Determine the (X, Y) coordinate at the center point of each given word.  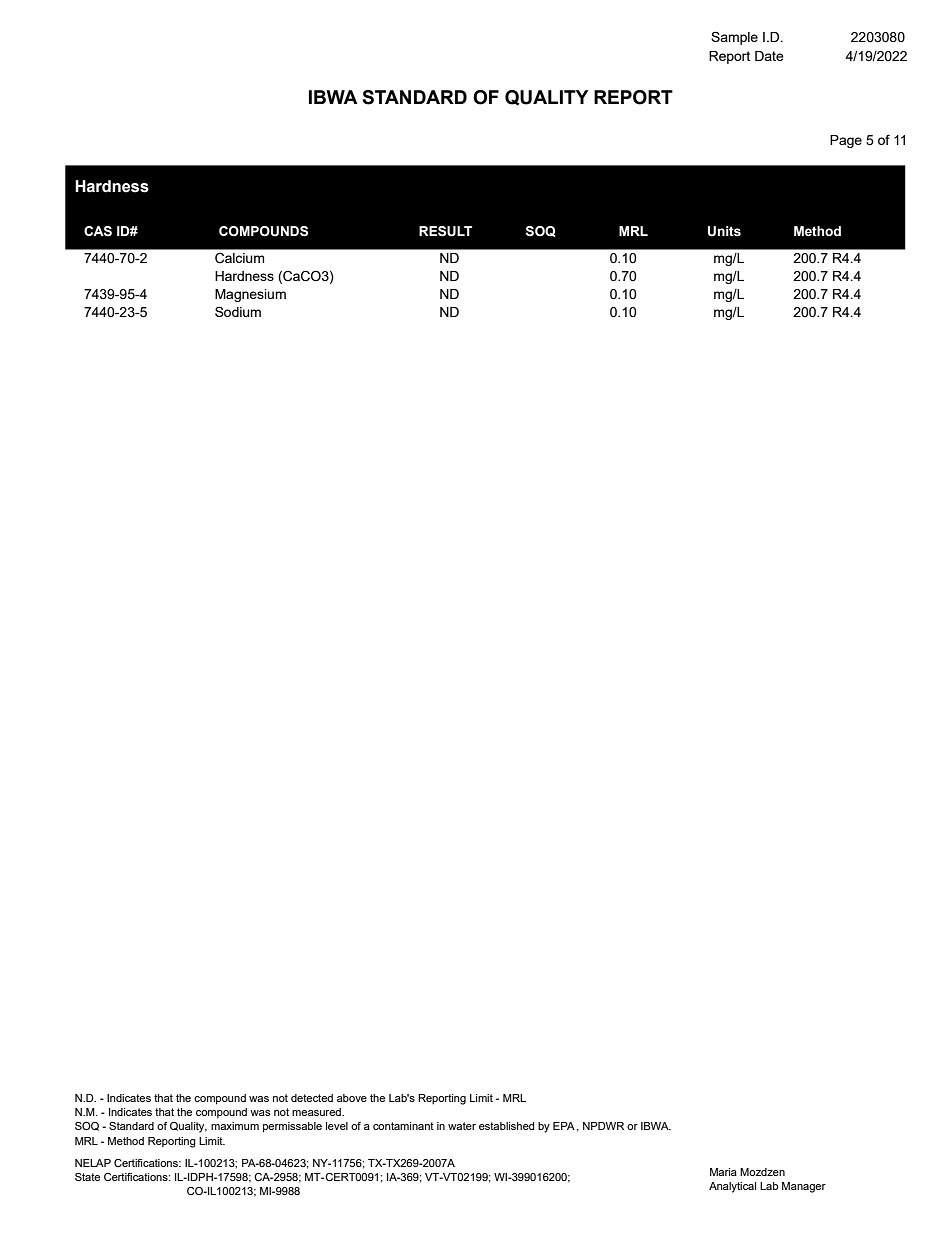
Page (846, 141)
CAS (98, 231)
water (462, 1126)
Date (769, 56)
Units (724, 231)
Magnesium (250, 295)
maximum (235, 1126)
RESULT (445, 231)
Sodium (238, 311)
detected (312, 1098)
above (352, 1098)
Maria (723, 1172)
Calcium (239, 258)
